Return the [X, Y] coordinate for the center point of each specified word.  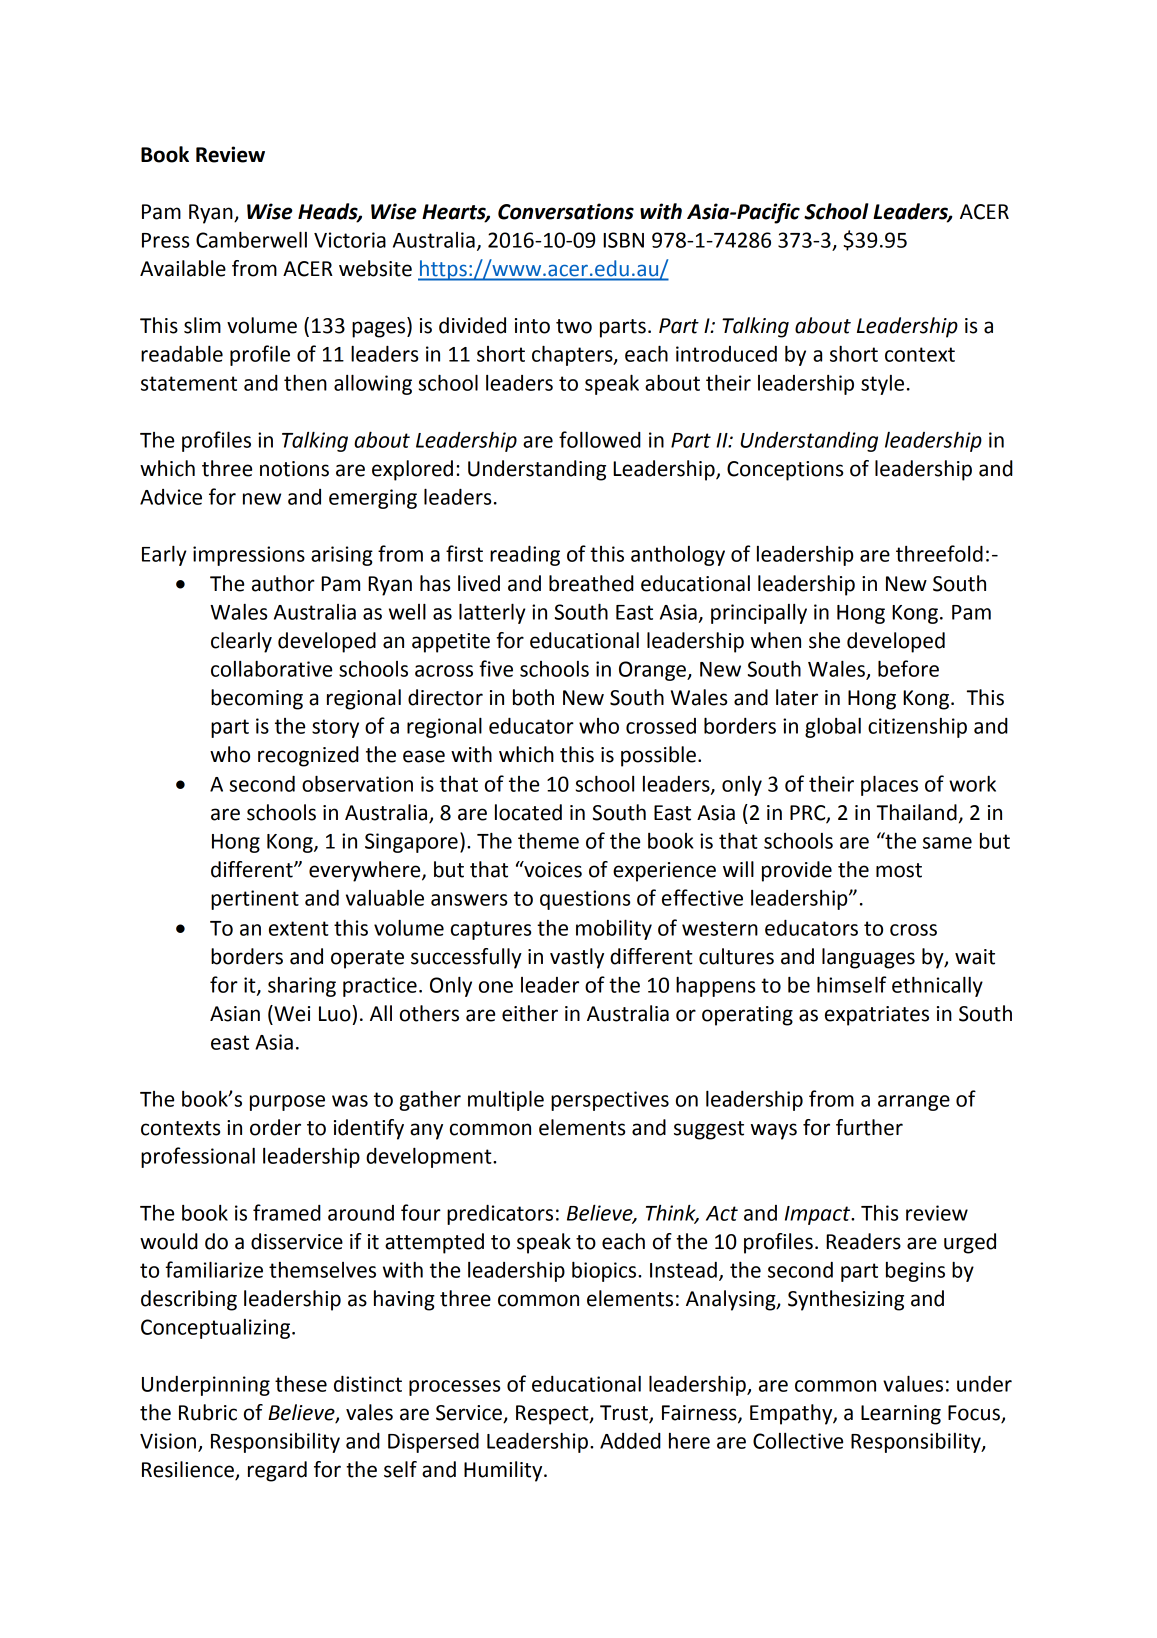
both [533, 697]
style [882, 385]
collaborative [271, 669]
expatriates [877, 1016]
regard [277, 1471]
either [530, 1013]
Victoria [350, 240]
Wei [291, 1013]
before [908, 668]
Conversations [566, 211]
